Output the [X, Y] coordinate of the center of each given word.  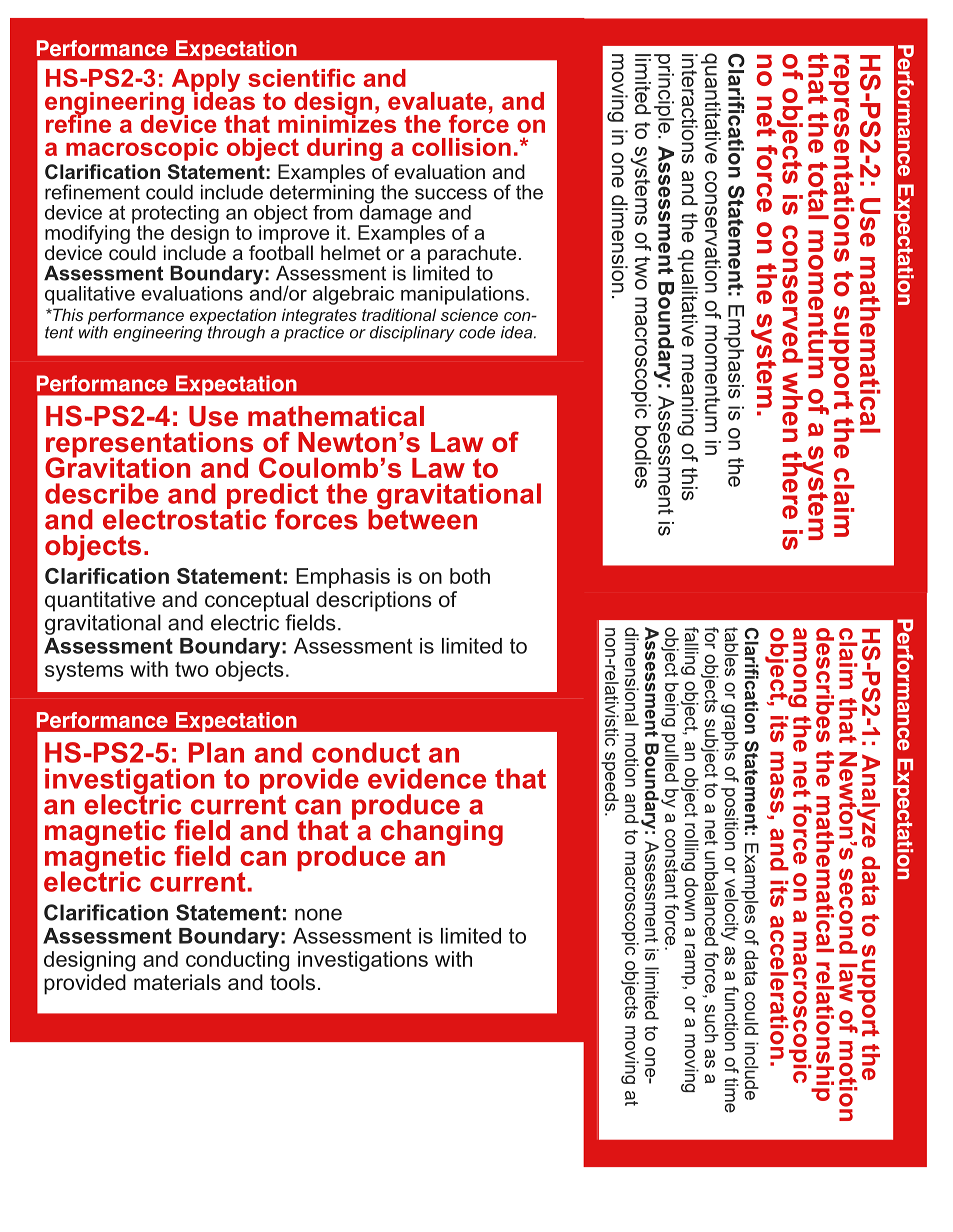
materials [177, 982]
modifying [87, 235]
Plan [216, 752]
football [281, 251]
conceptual [256, 601]
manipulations [462, 295]
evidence [427, 778]
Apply [206, 82]
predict [272, 497]
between [422, 518]
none [318, 914]
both [470, 576]
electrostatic [184, 518]
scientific [301, 77]
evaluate [437, 101]
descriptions [374, 601]
